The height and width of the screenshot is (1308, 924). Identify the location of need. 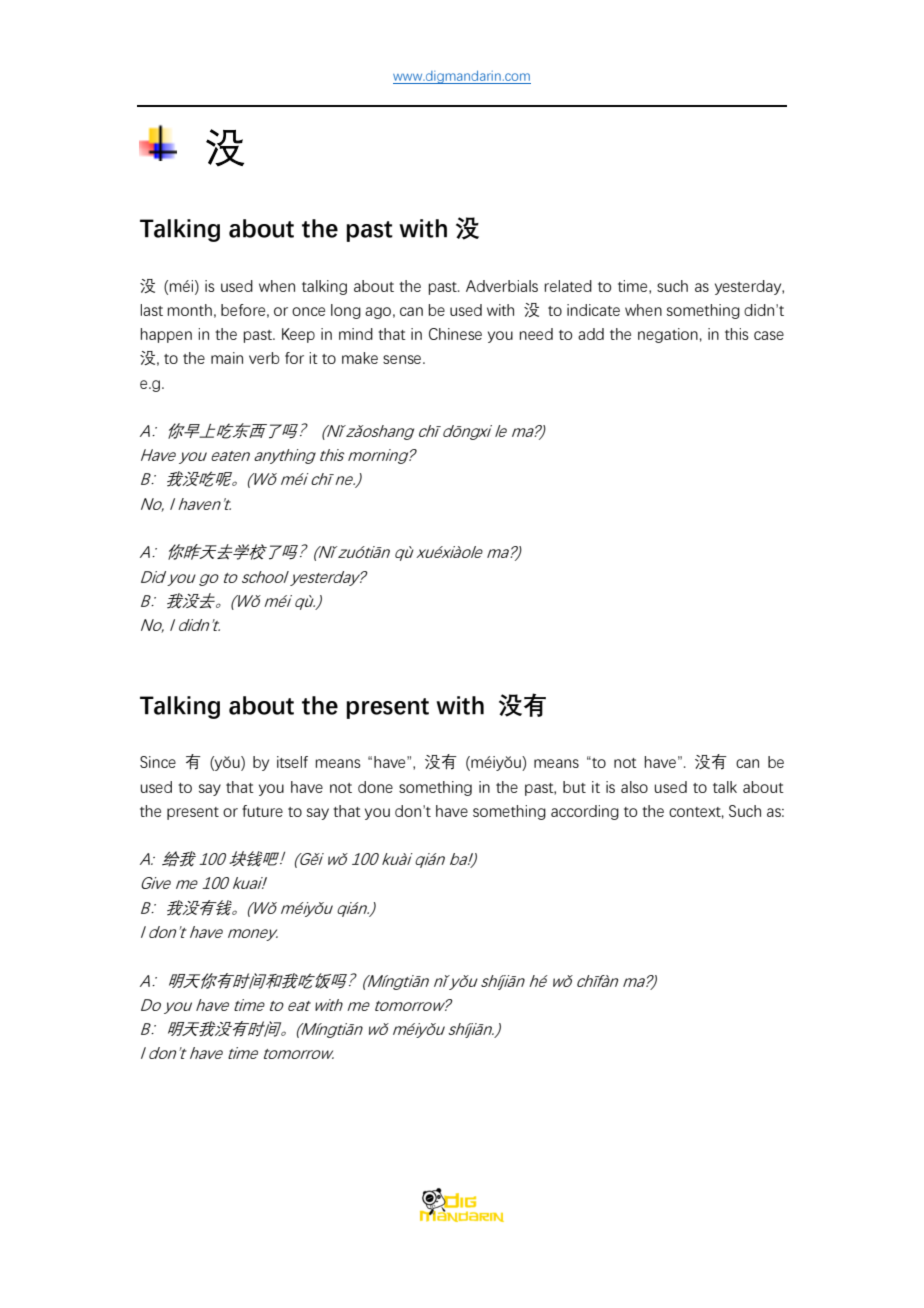
(536, 334).
